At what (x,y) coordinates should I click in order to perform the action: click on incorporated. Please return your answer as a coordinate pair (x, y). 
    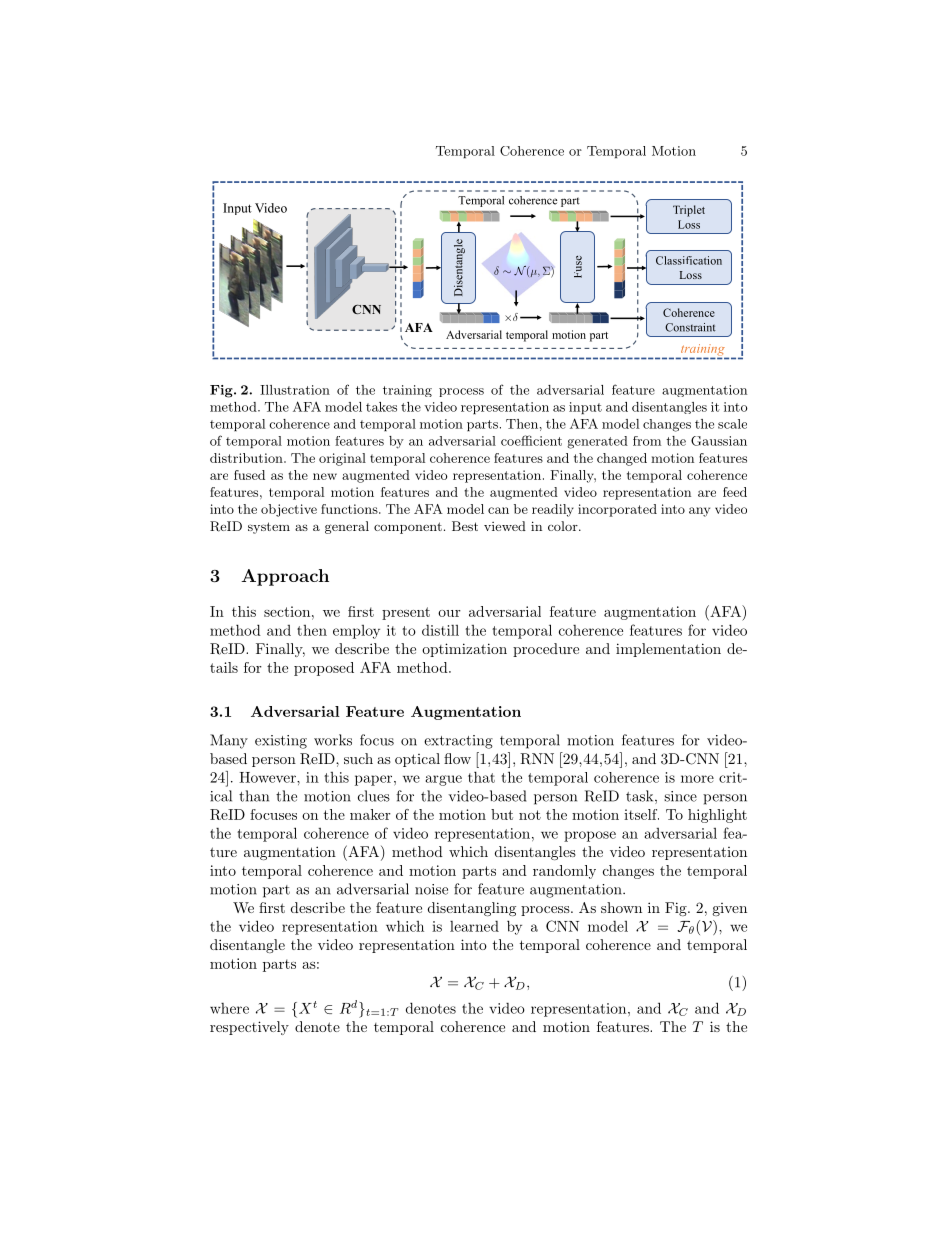
    Looking at the image, I should click on (617, 510).
